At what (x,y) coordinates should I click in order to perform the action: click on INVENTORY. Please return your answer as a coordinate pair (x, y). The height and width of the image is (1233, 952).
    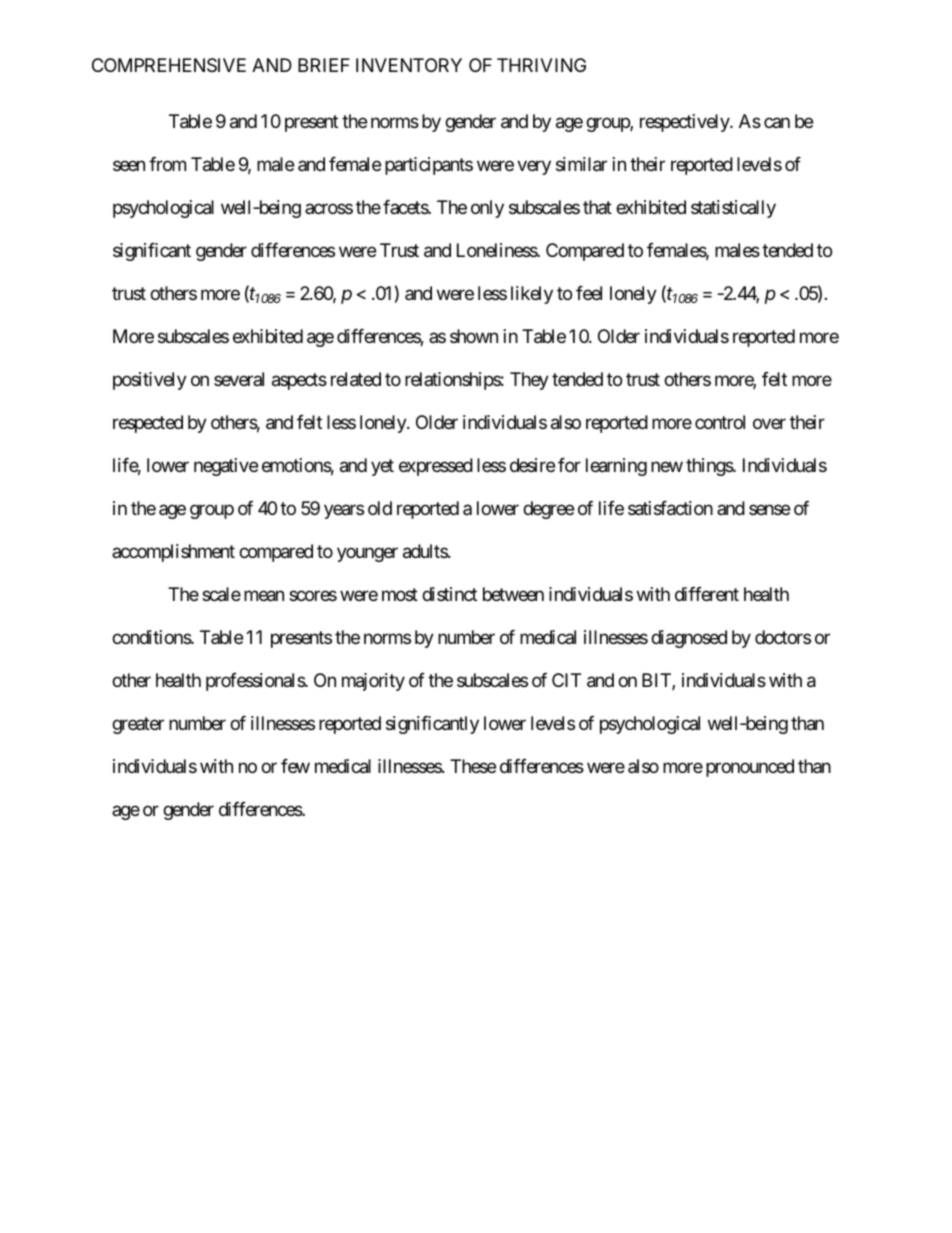
    Looking at the image, I should click on (409, 65).
